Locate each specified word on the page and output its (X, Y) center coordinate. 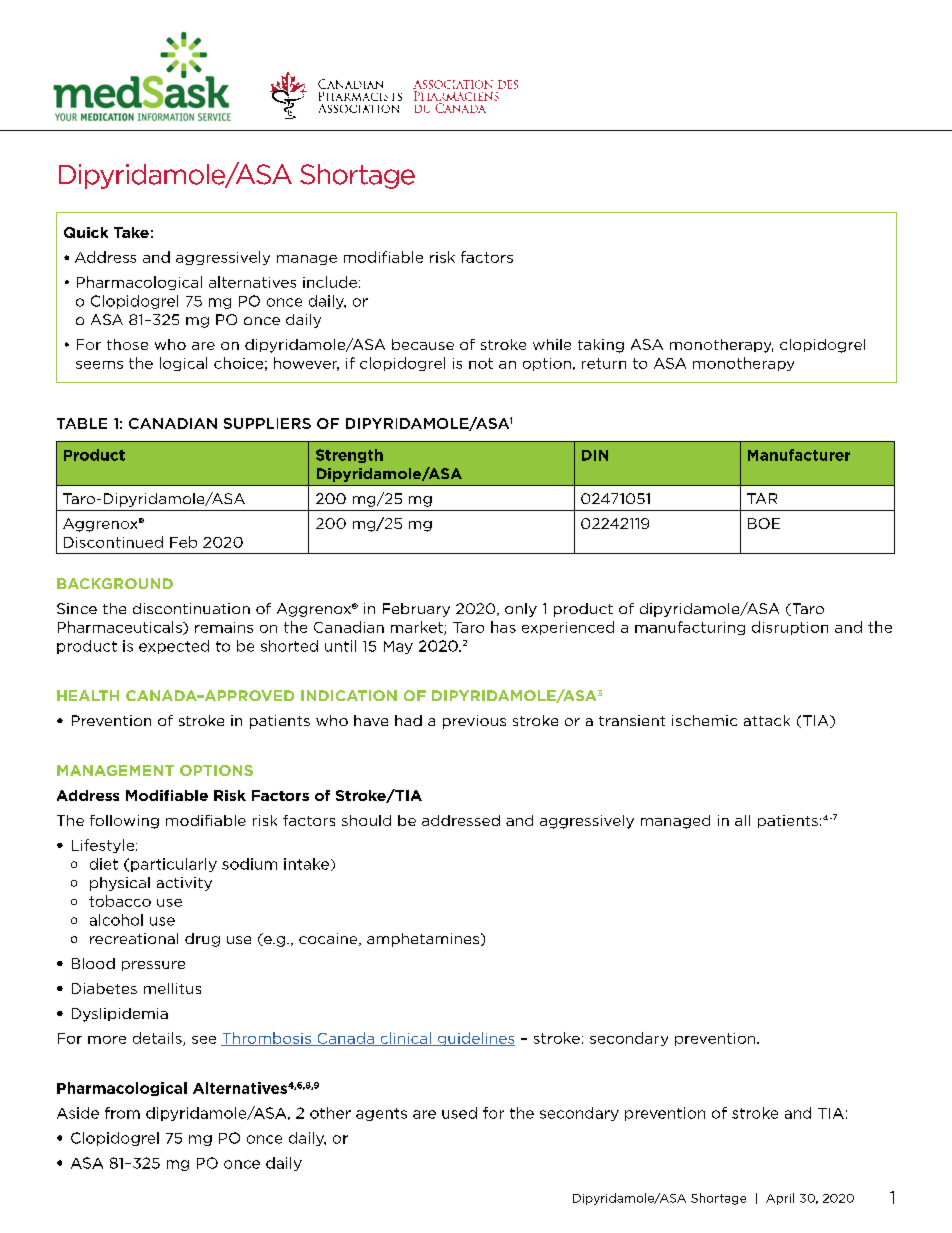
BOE (764, 523)
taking (601, 346)
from (122, 1113)
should (366, 820)
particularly (174, 865)
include (330, 282)
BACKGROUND (115, 583)
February (416, 610)
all (742, 820)
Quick (86, 232)
